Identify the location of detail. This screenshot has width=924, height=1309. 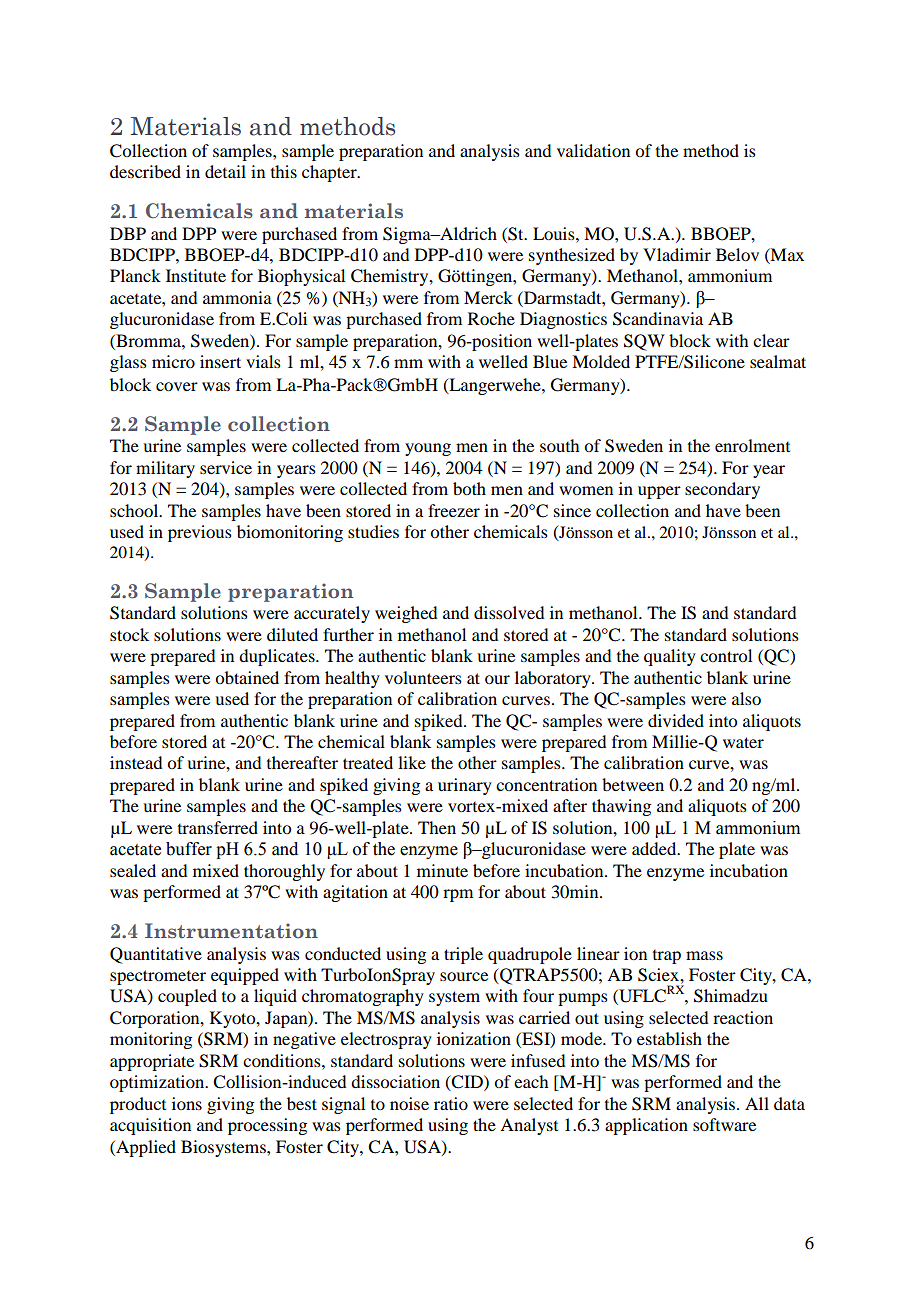
(225, 171).
